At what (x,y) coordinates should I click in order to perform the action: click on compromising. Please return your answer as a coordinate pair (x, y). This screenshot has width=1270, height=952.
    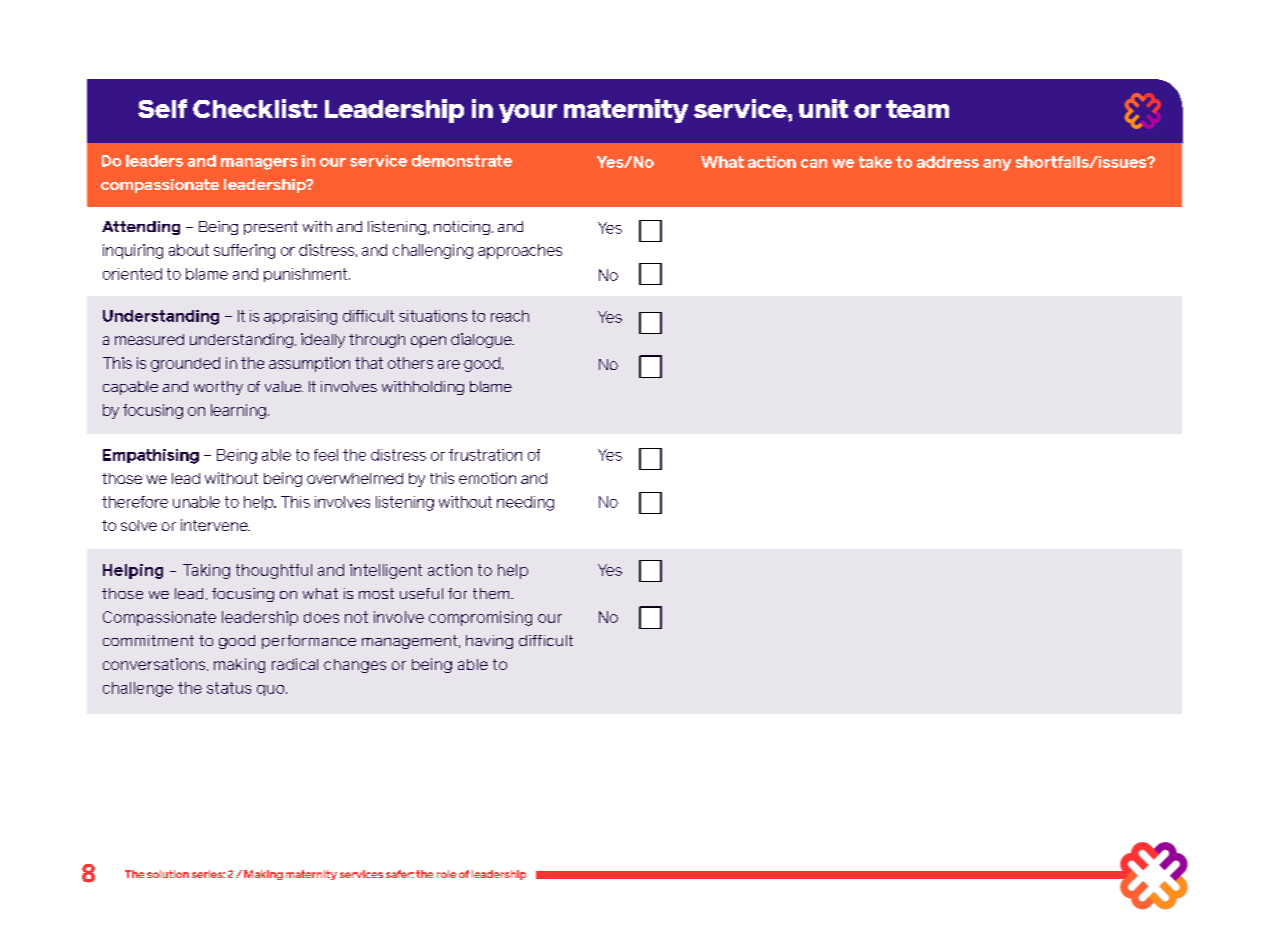
    Looking at the image, I should click on (480, 618).
